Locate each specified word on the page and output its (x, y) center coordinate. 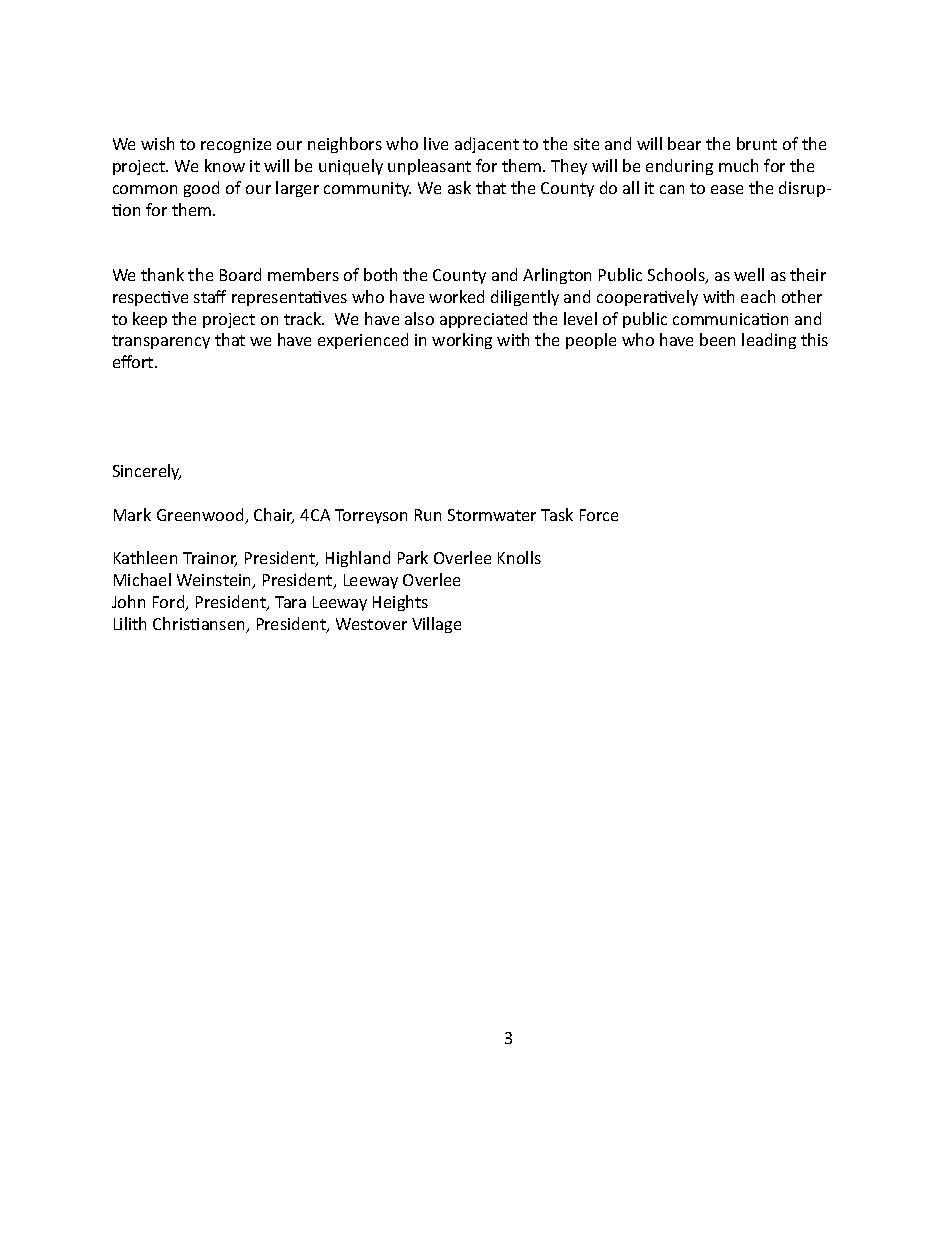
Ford (170, 603)
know (225, 165)
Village (436, 625)
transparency (161, 342)
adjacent (487, 145)
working (462, 341)
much (738, 165)
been (717, 339)
